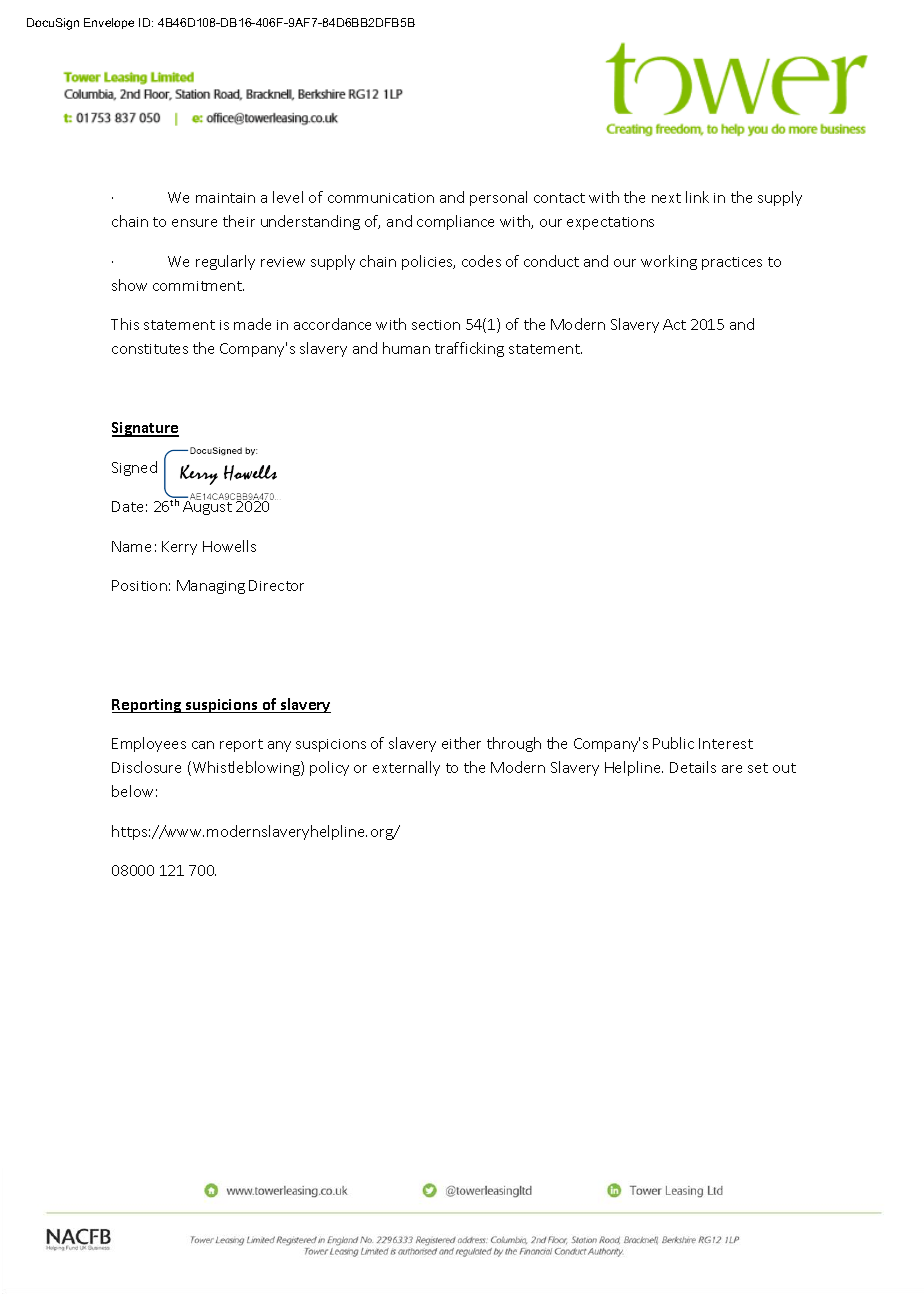 This screenshot has height=1308, width=924. Describe the element at coordinates (455, 222) in the screenshot. I see `compliance` at that location.
